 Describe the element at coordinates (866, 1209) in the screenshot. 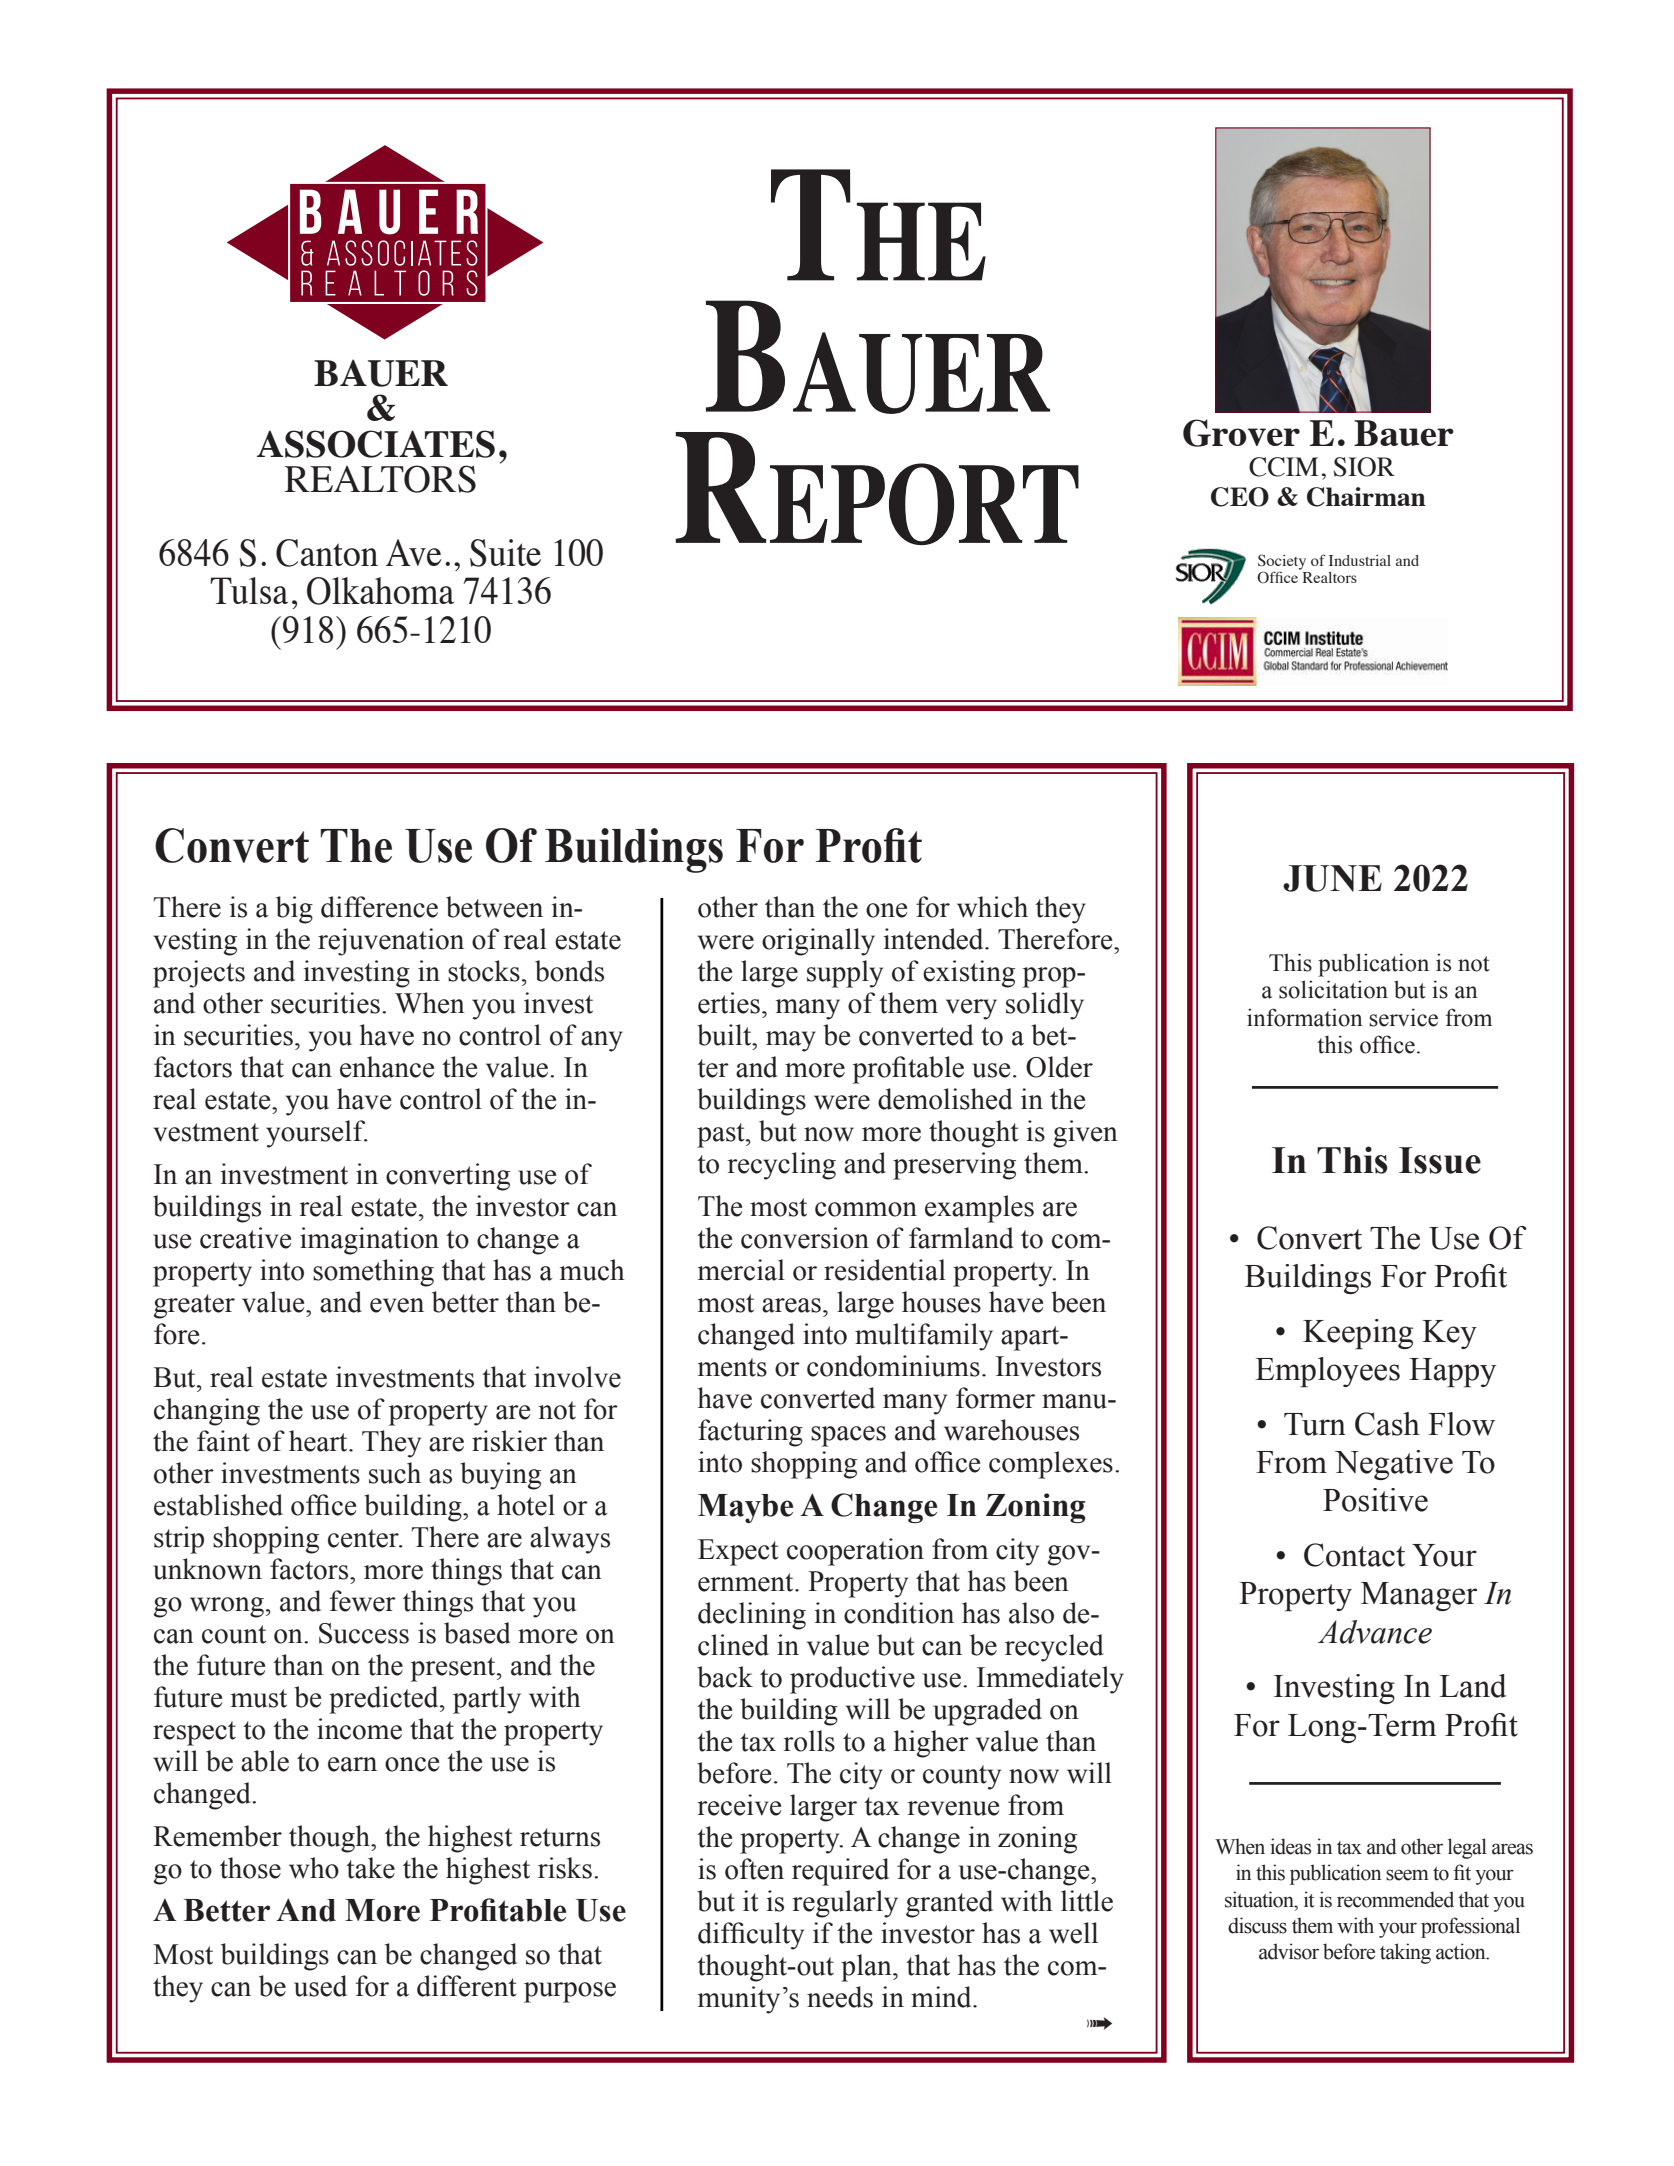

I see `common` at that location.
